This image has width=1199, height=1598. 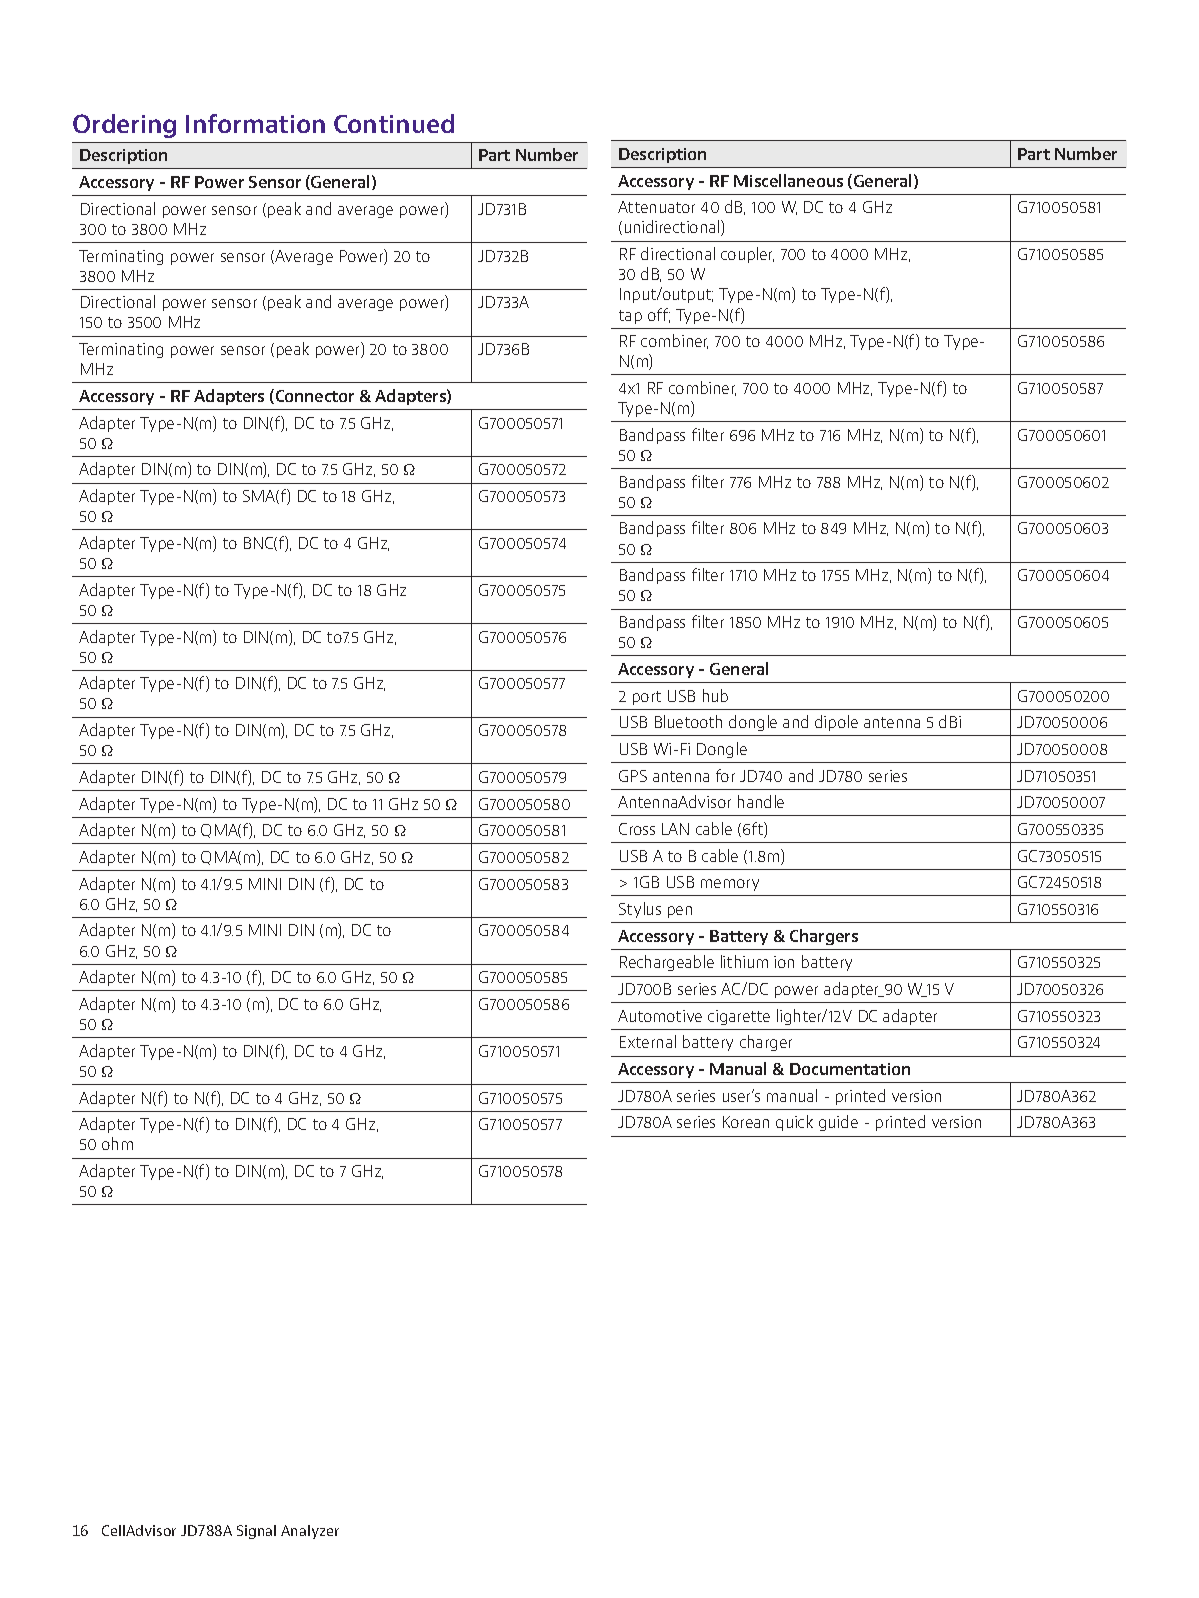 What do you see at coordinates (788, 180) in the image?
I see `Miscellaneous` at bounding box center [788, 180].
